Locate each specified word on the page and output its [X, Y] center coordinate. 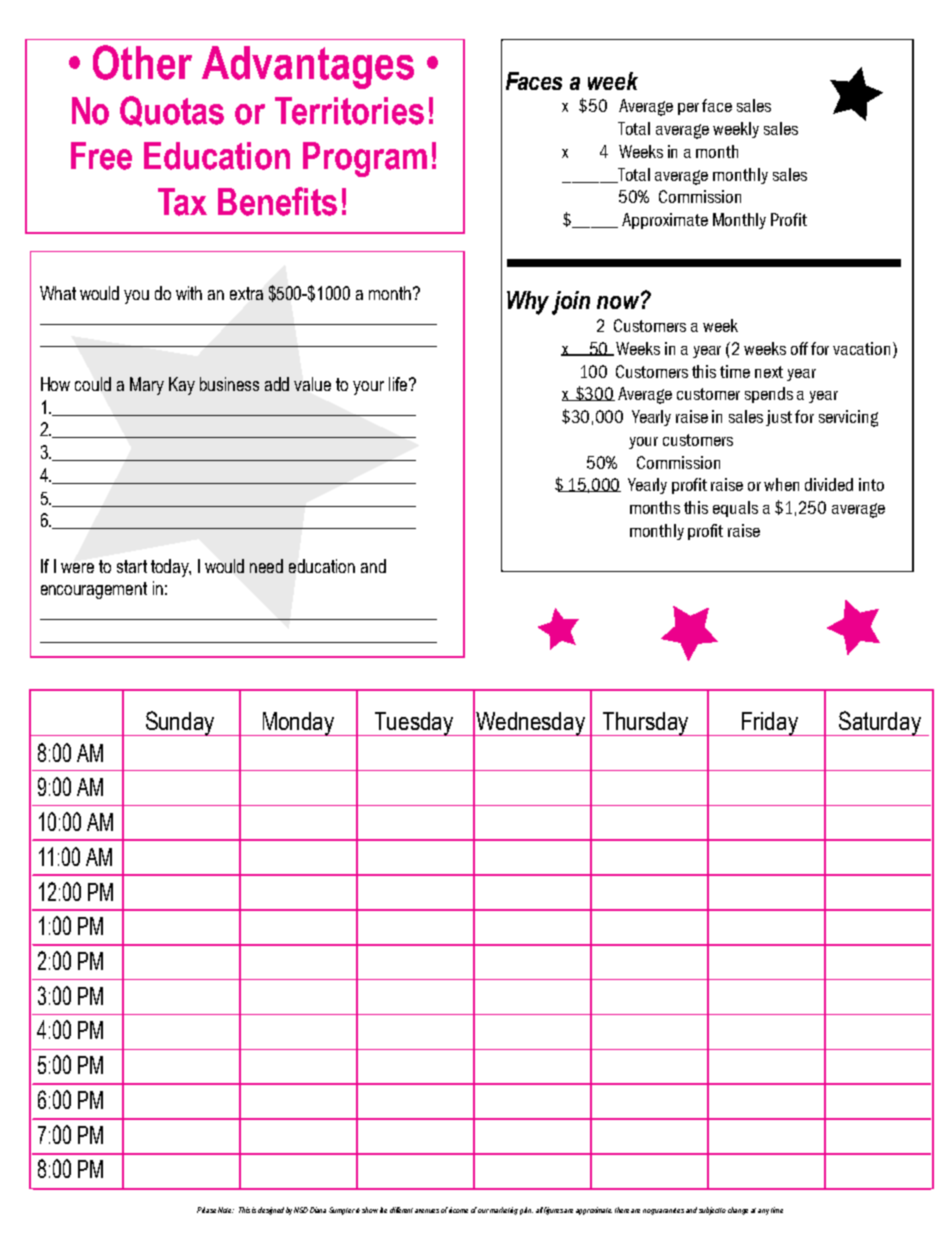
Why [528, 303]
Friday [770, 724]
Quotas [172, 111]
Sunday [181, 723]
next [769, 372]
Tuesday [414, 724]
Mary [147, 386]
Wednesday [531, 724]
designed [271, 1211]
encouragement [94, 590]
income [458, 1210]
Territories [349, 111]
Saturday [880, 723]
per [688, 109]
